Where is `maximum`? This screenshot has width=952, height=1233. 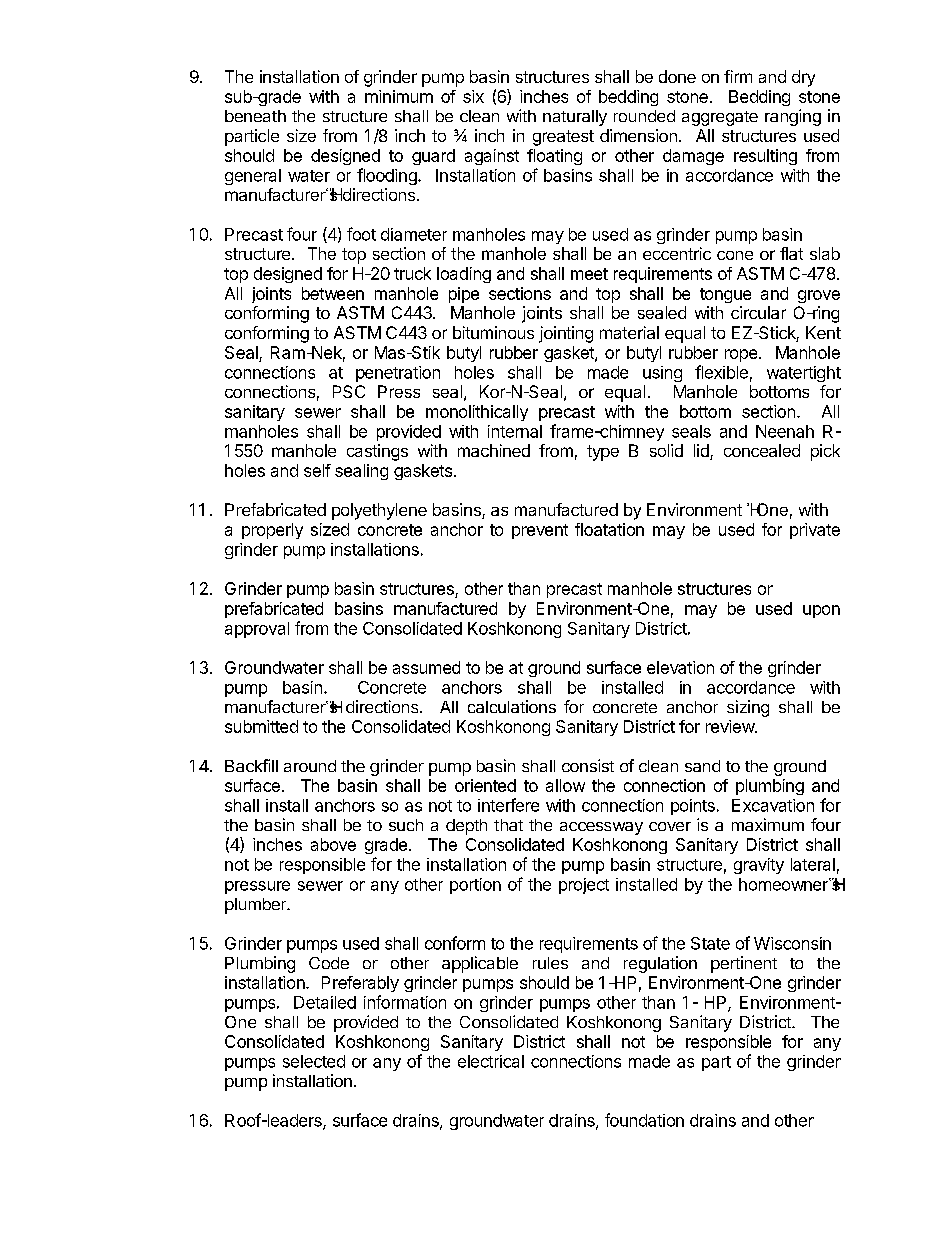 maximum is located at coordinates (768, 824).
